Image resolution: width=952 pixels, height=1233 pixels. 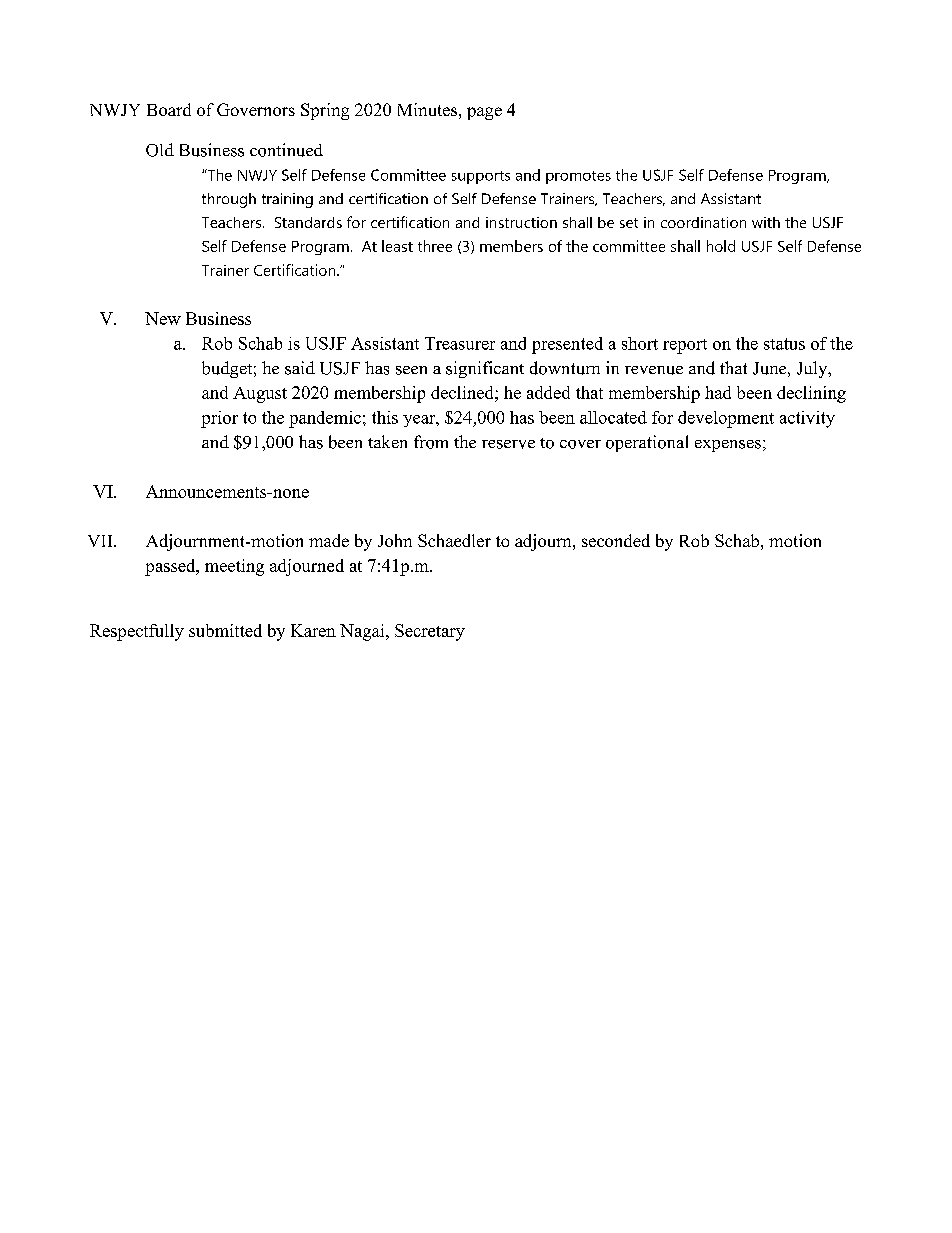 I want to click on significant, so click(x=485, y=369).
